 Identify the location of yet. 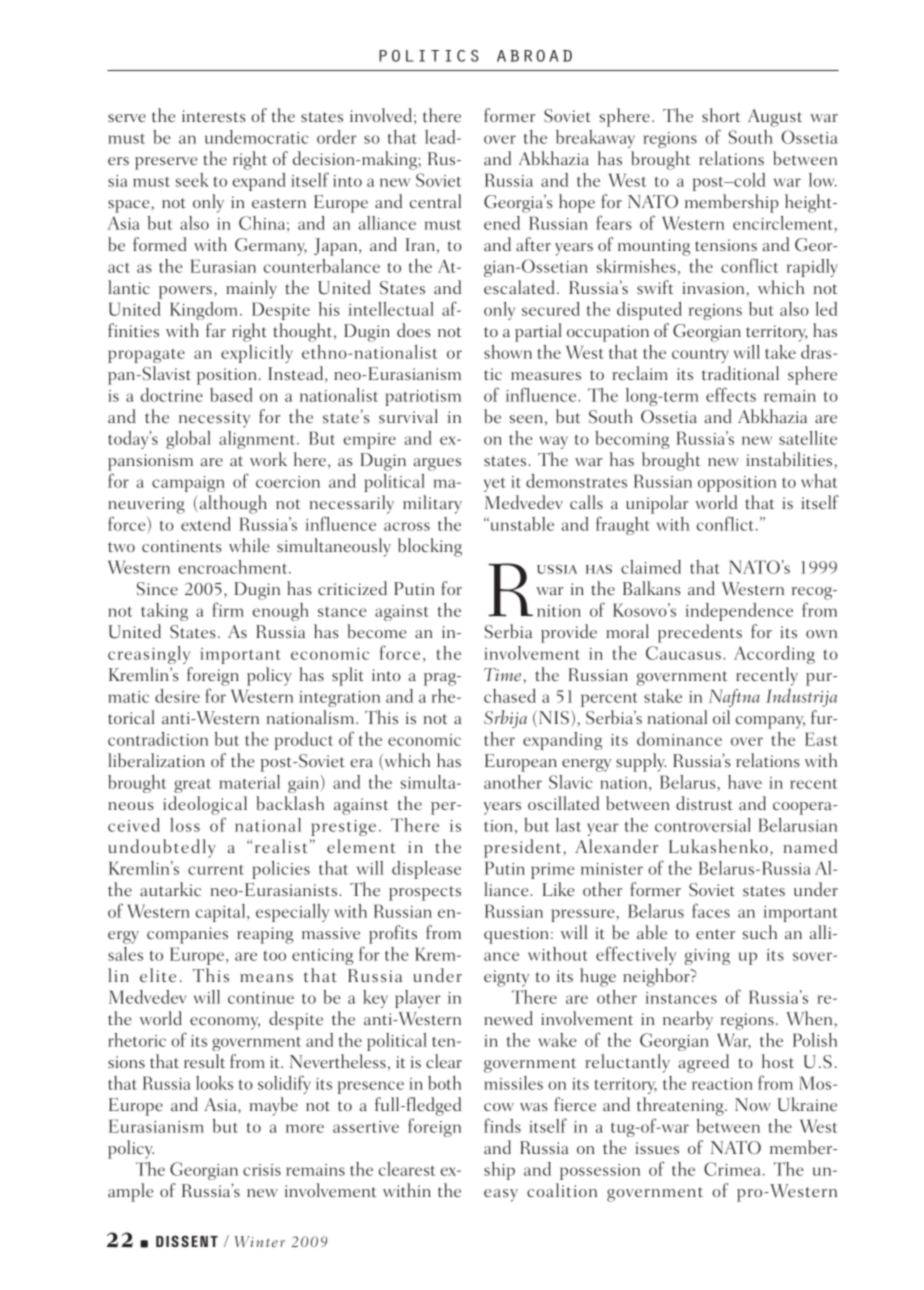
(495, 485).
